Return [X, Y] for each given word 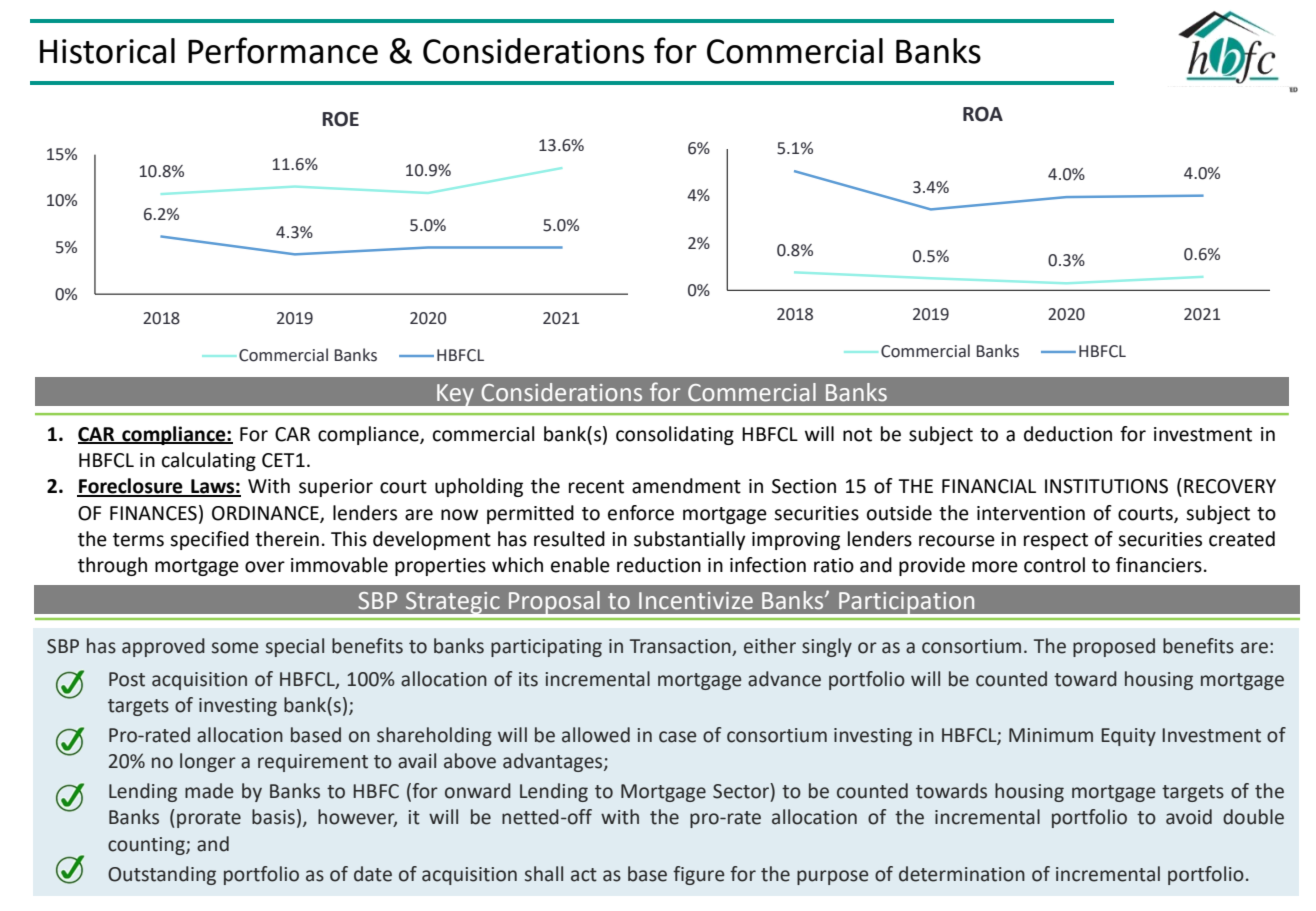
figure [698, 875]
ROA [983, 114]
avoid [1189, 817]
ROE [340, 119]
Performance [283, 50]
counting [147, 846]
